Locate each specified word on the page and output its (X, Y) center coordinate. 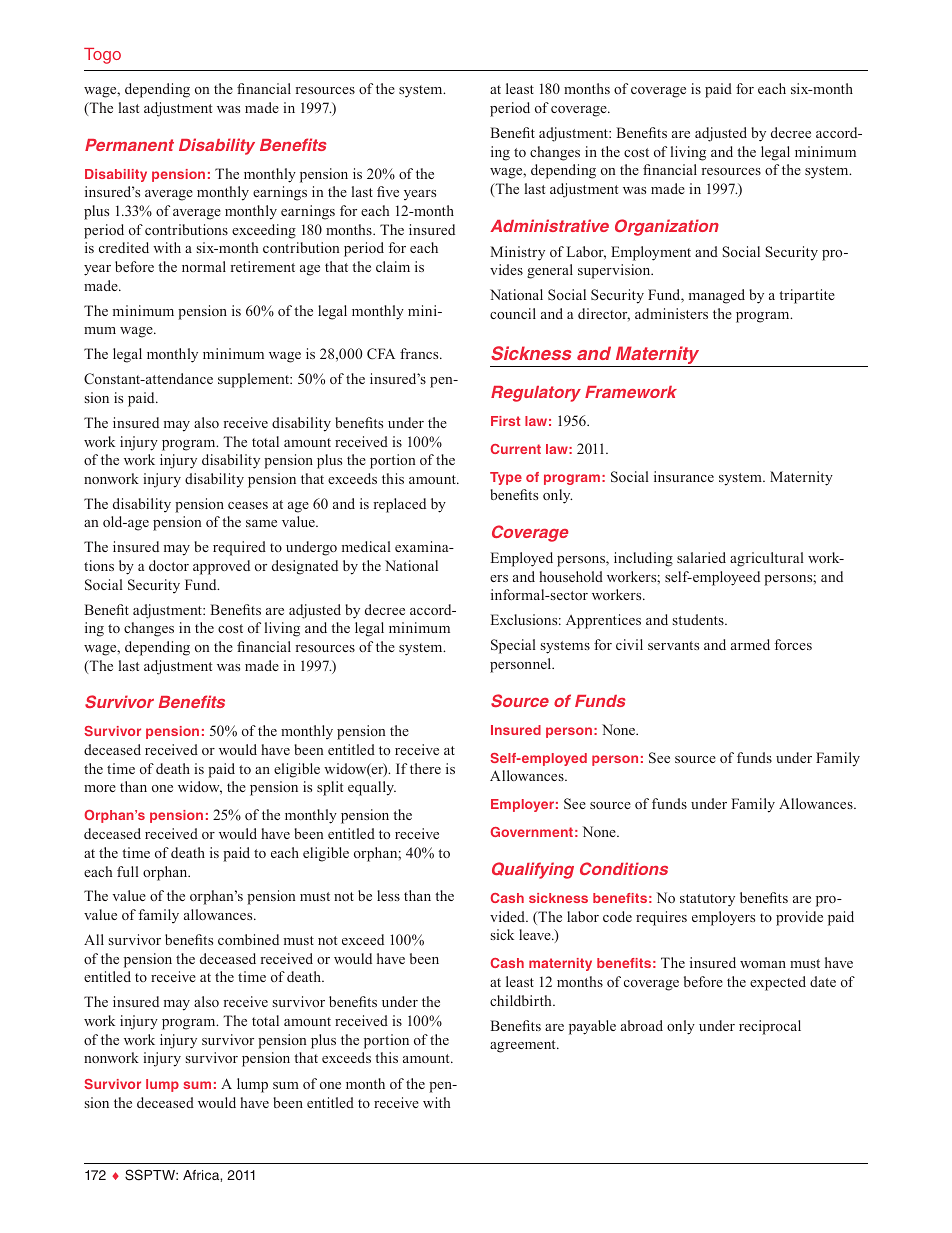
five (388, 191)
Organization (667, 227)
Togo (102, 56)
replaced (399, 505)
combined (248, 939)
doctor (169, 565)
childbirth (522, 1000)
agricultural (767, 559)
